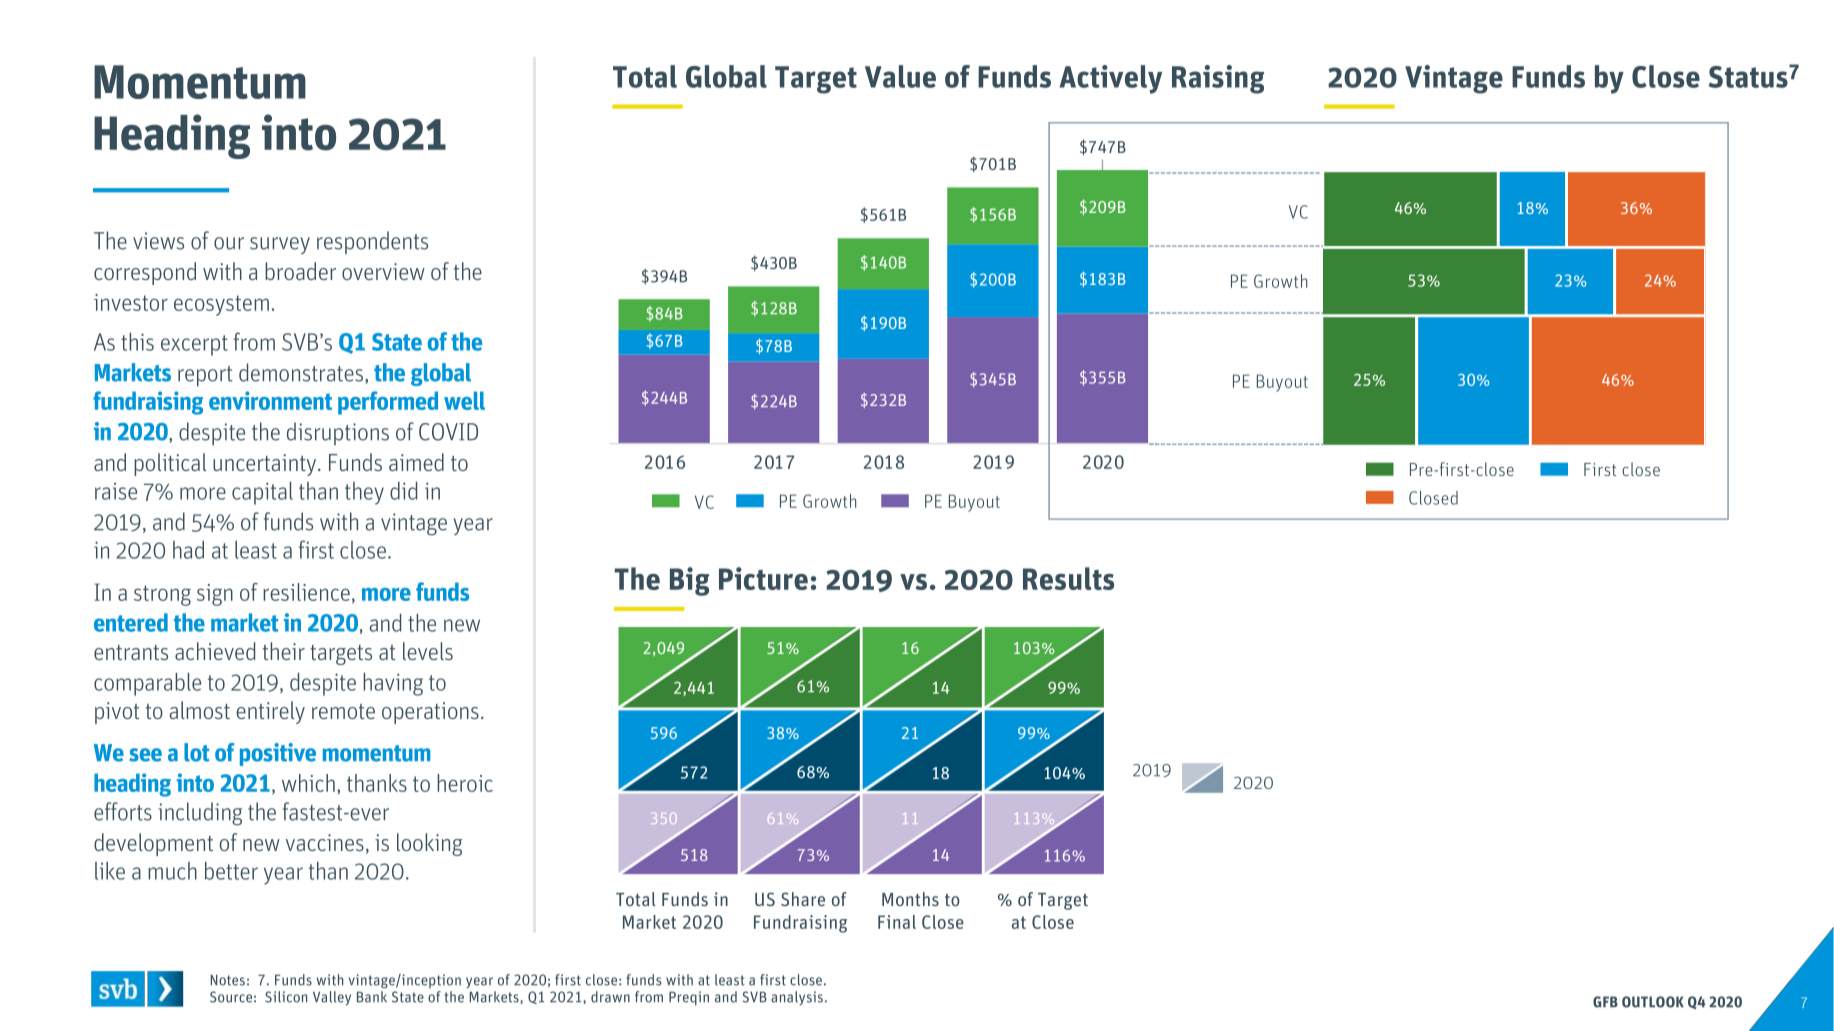 The image size is (1834, 1031). I want to click on Picture, so click(763, 578).
